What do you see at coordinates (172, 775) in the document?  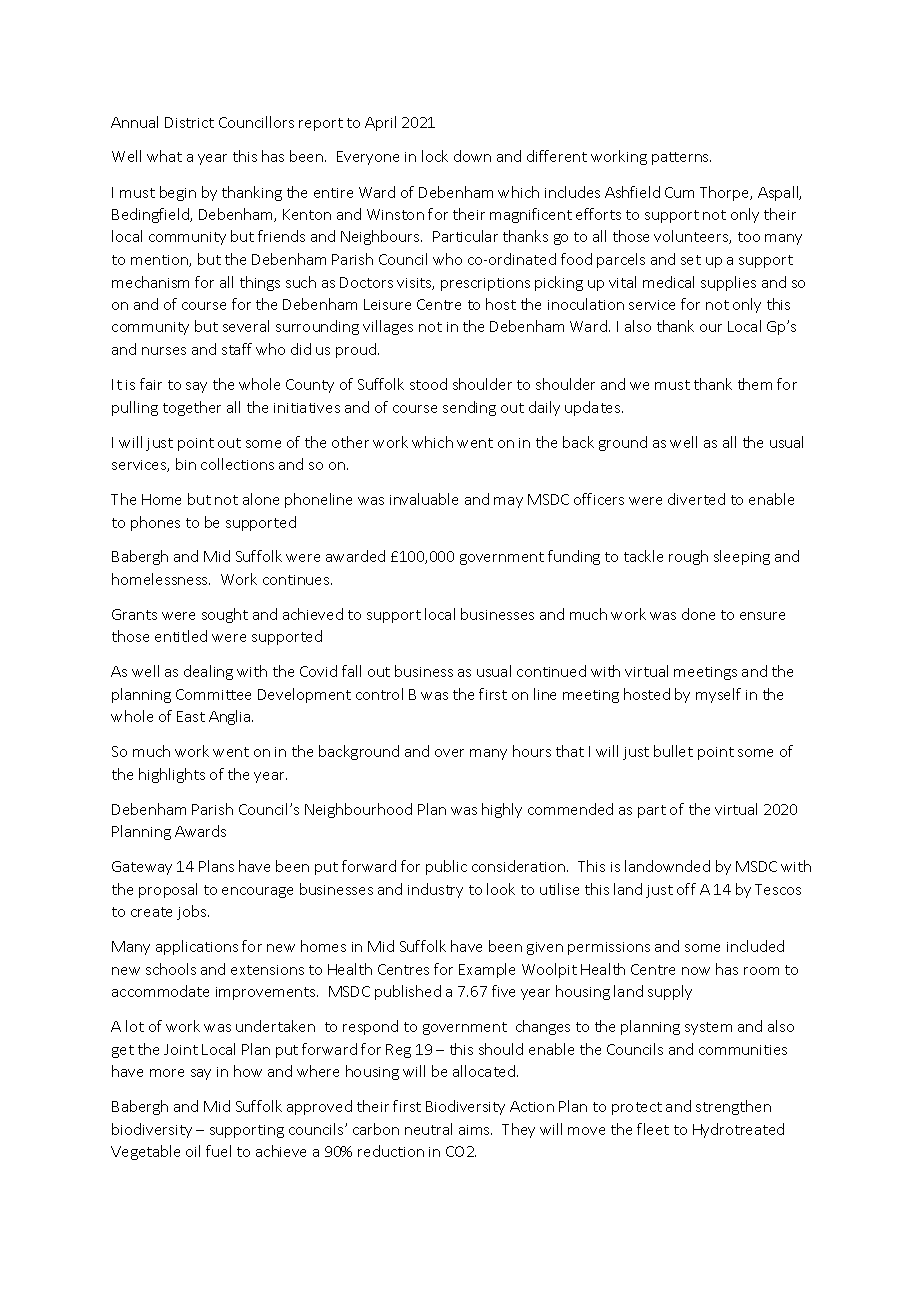 I see `highlights` at bounding box center [172, 775].
